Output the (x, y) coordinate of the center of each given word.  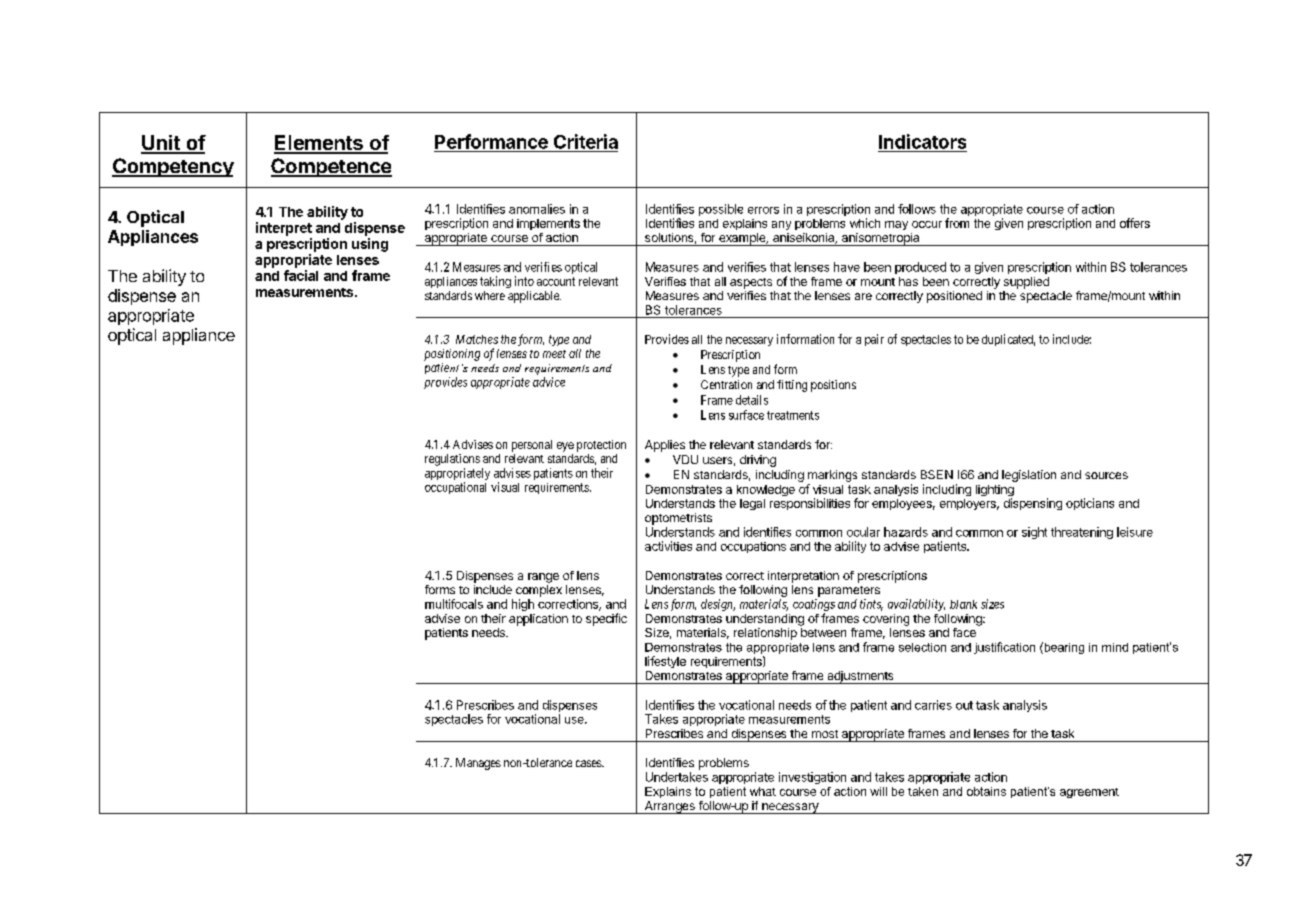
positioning (452, 355)
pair (874, 340)
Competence (331, 167)
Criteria (586, 141)
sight (1034, 533)
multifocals (454, 604)
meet (554, 354)
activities (668, 546)
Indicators (922, 141)
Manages (478, 764)
